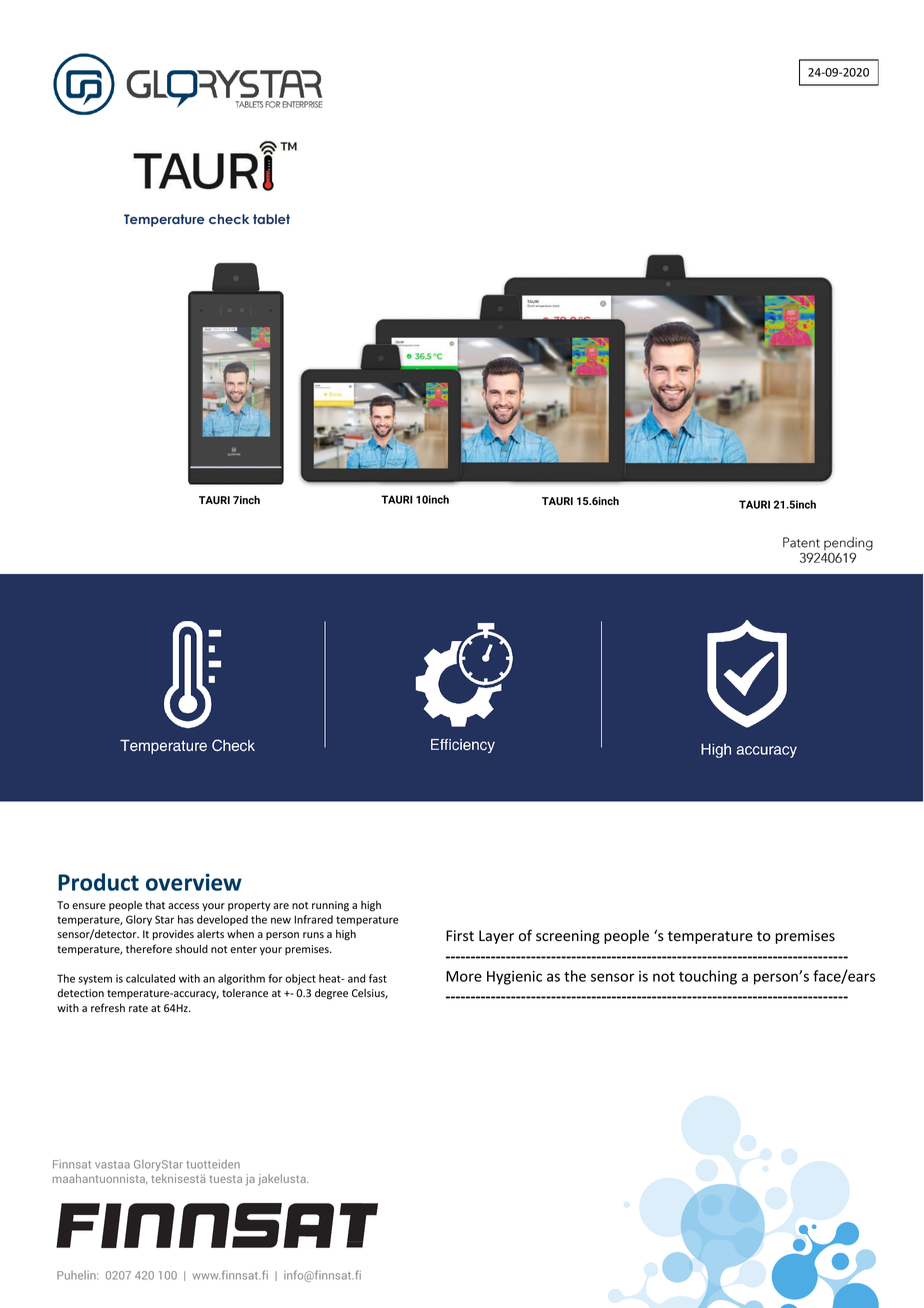 This screenshot has width=924, height=1308. Describe the element at coordinates (378, 978) in the screenshot. I see `fast` at that location.
